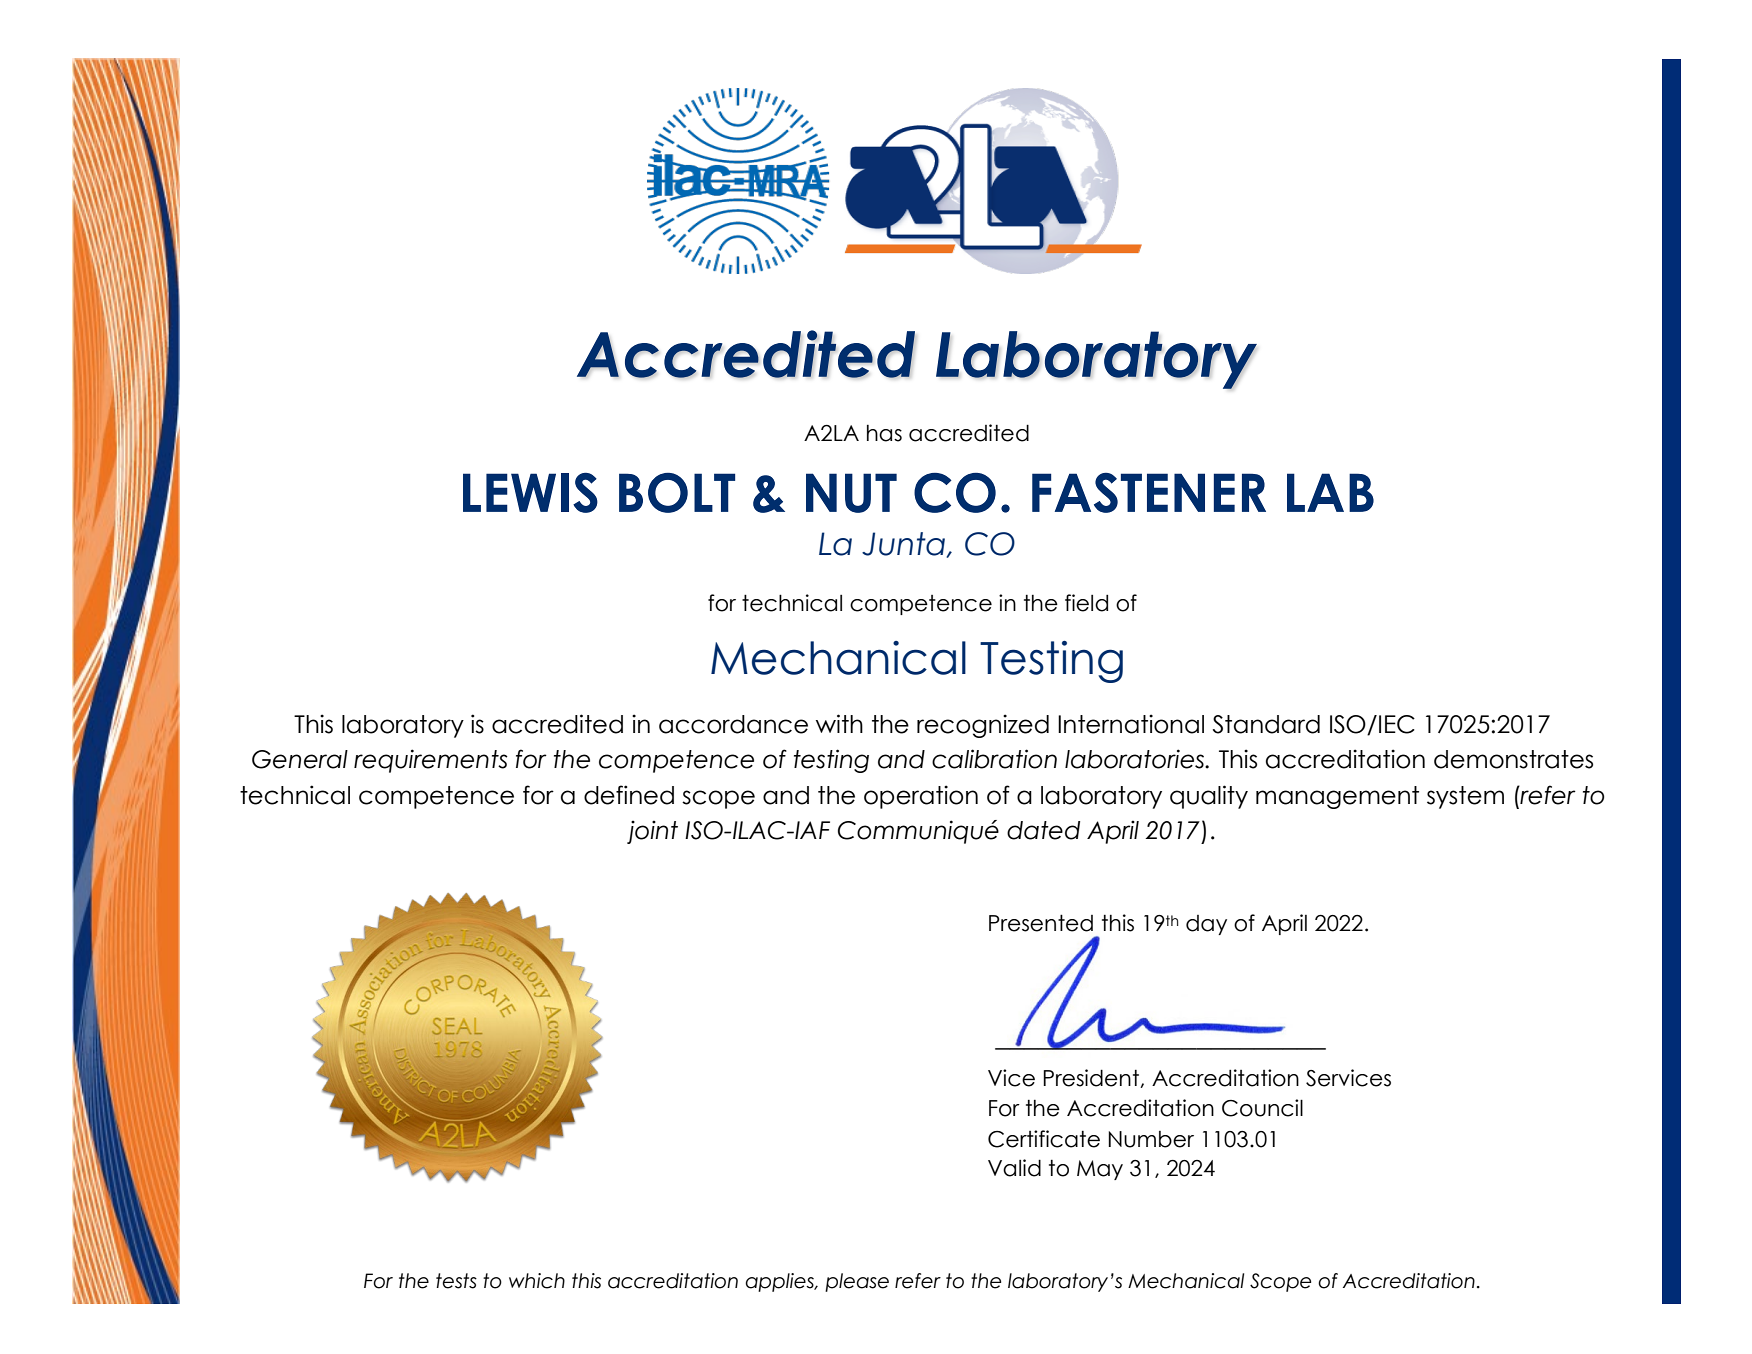 The image size is (1752, 1354). What do you see at coordinates (1100, 1170) in the screenshot?
I see `May` at bounding box center [1100, 1170].
